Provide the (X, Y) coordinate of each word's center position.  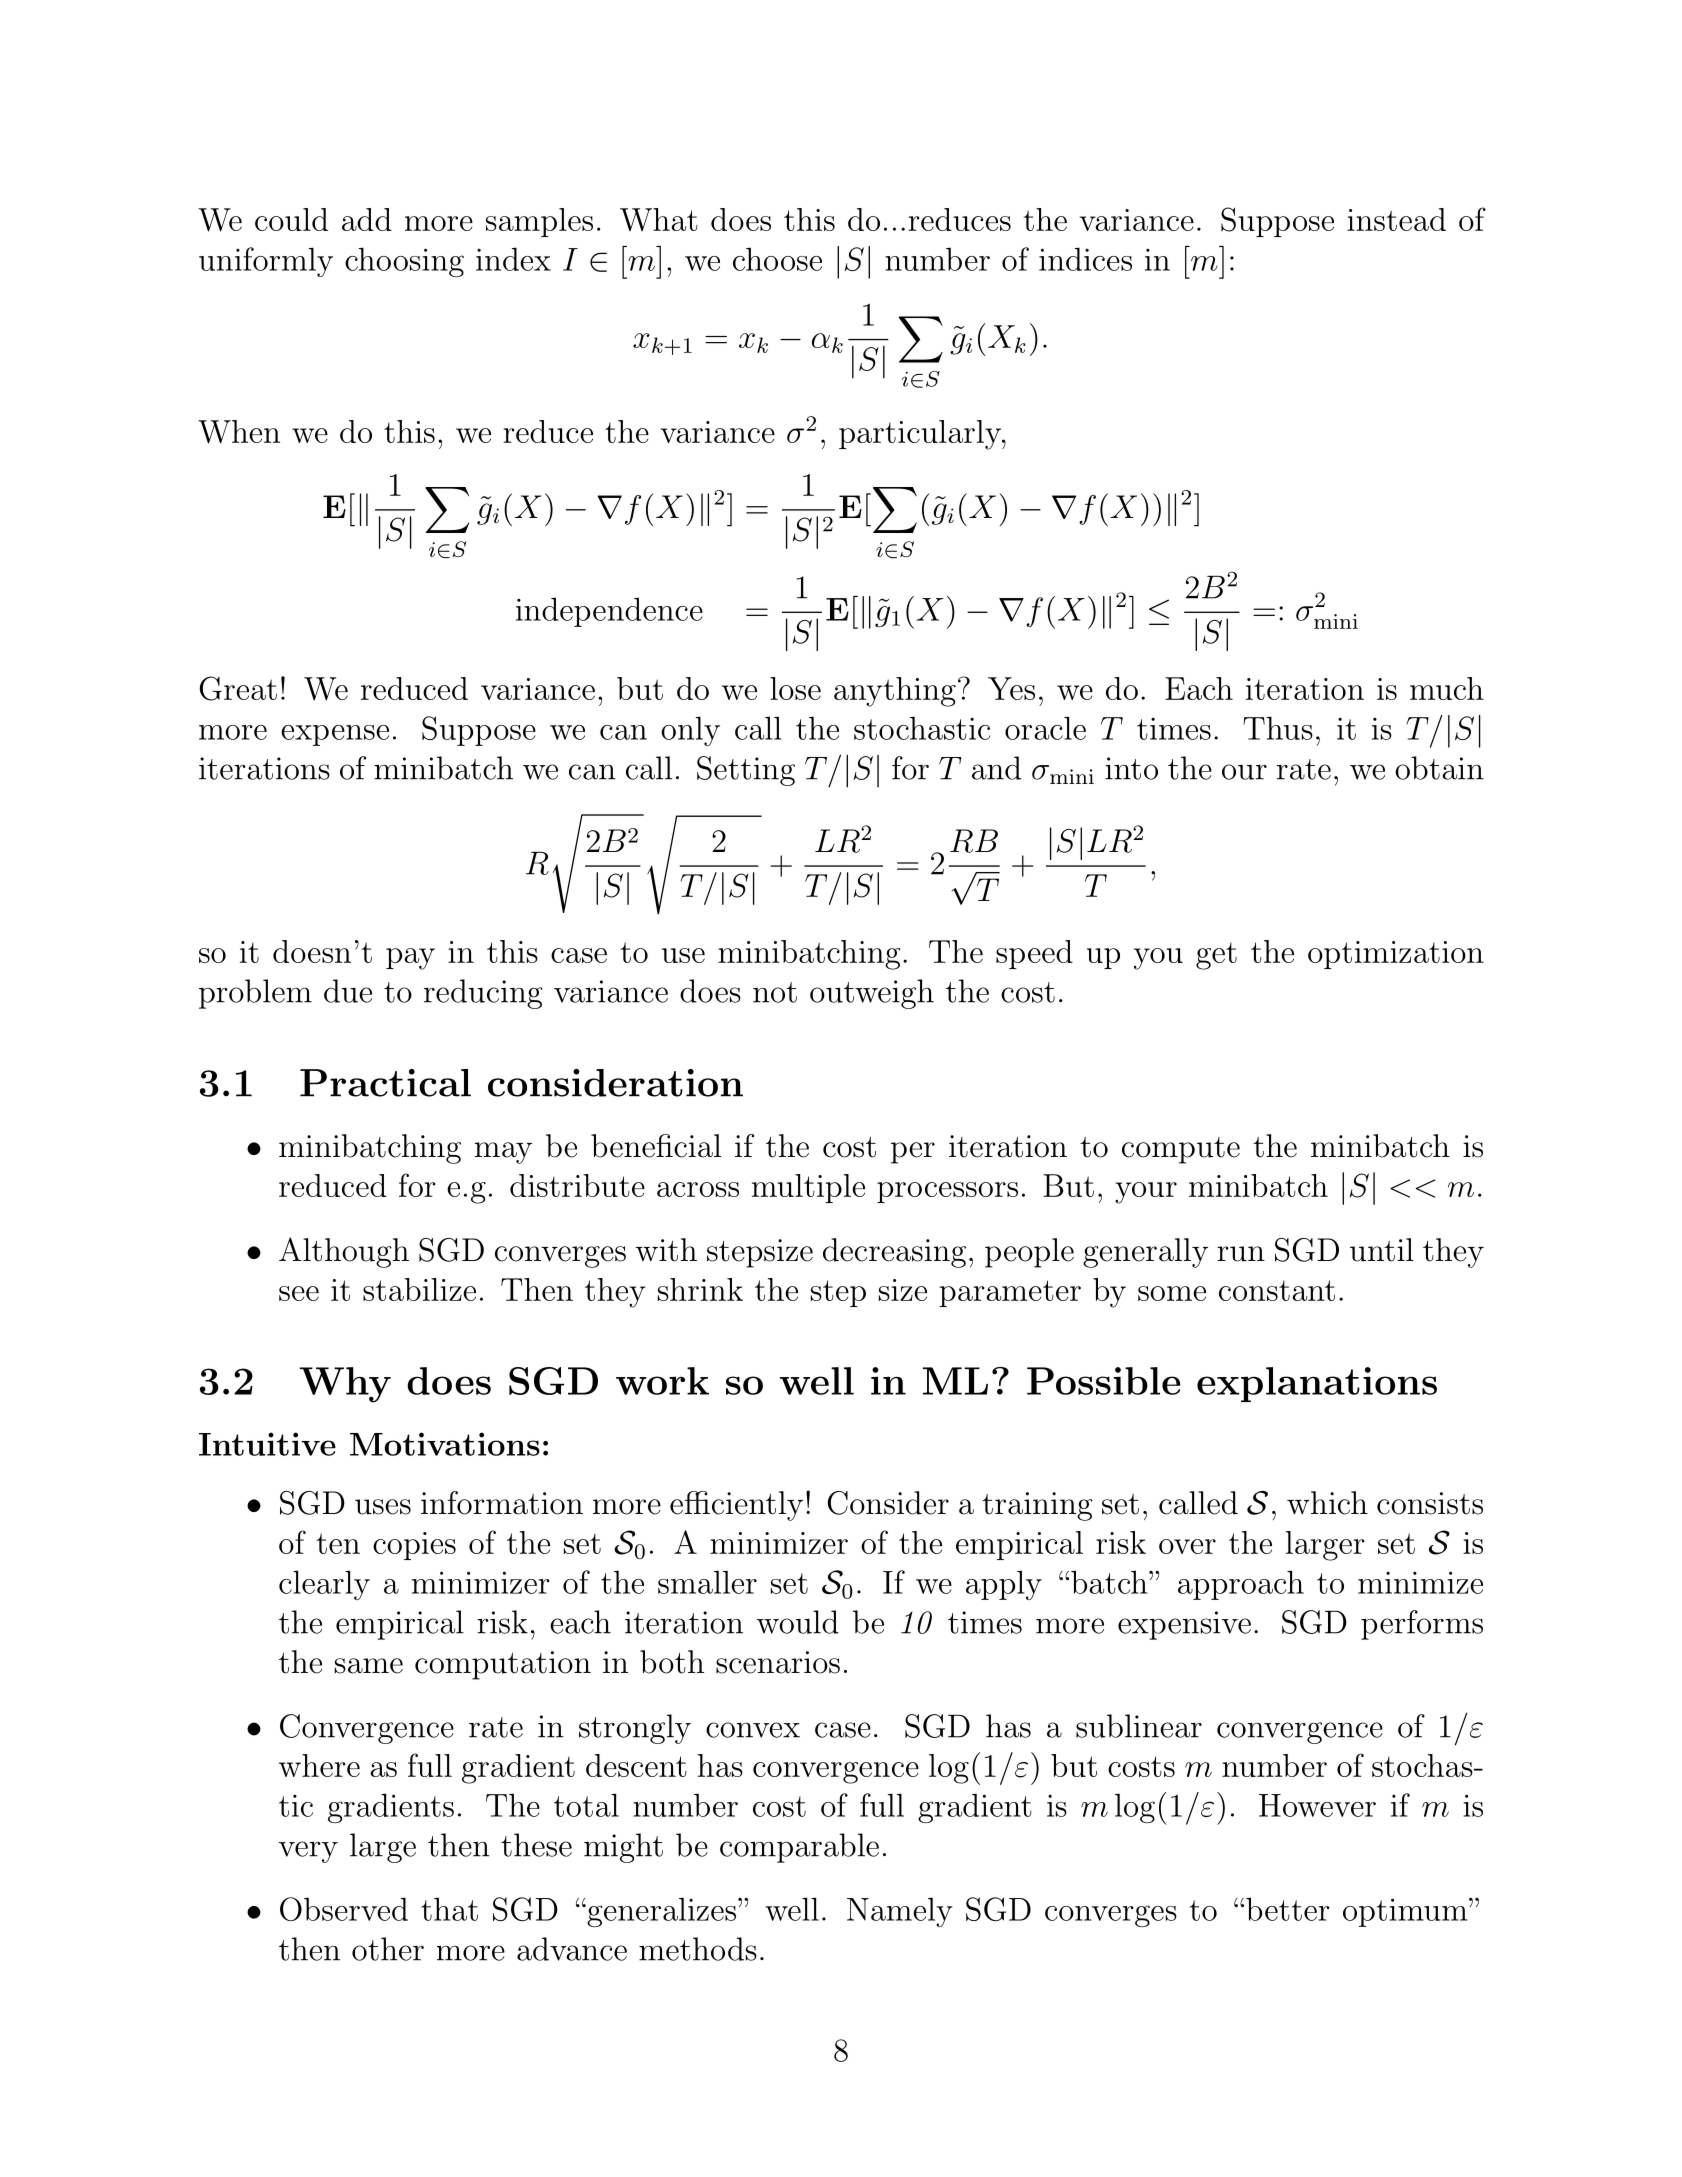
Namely (900, 1912)
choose (777, 259)
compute (1181, 1150)
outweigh (872, 994)
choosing (404, 262)
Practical (385, 1083)
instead (1396, 219)
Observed (344, 1909)
